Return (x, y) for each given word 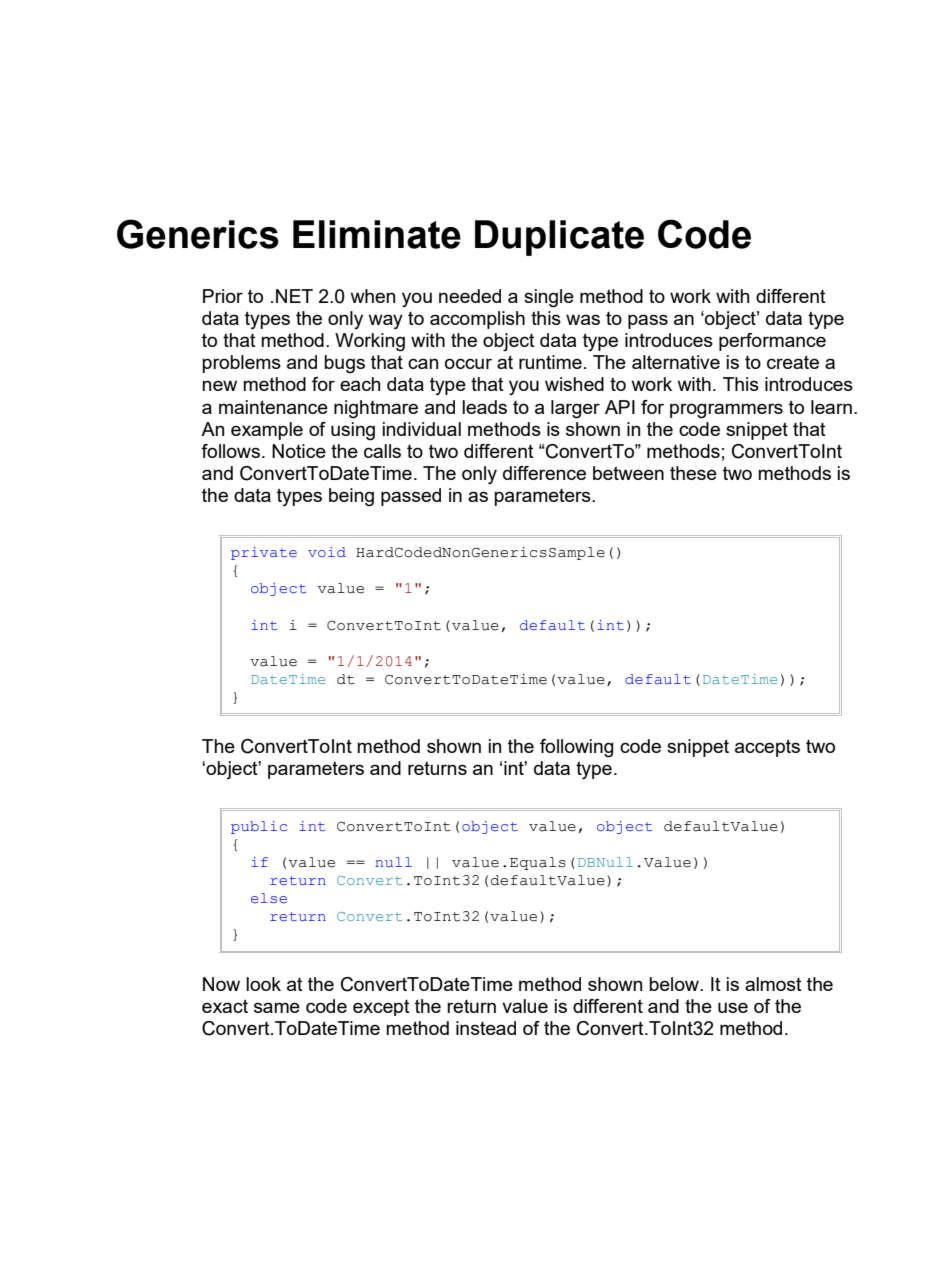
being (351, 497)
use (733, 1007)
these (693, 473)
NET (294, 296)
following (577, 748)
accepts (767, 748)
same (277, 1007)
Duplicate (559, 238)
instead (486, 1028)
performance (772, 342)
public (259, 827)
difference (544, 473)
